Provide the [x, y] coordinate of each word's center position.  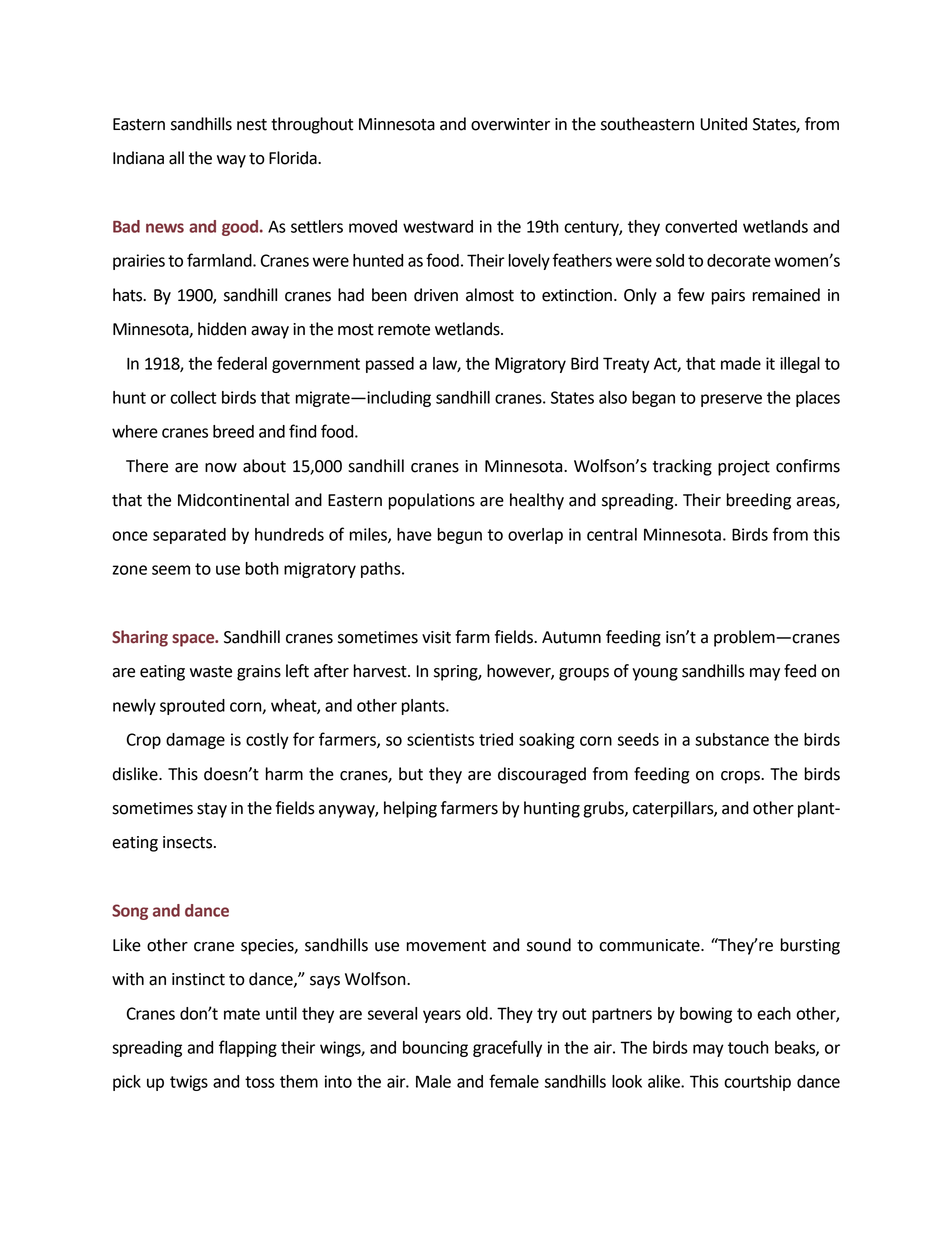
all [176, 158]
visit [436, 637]
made [741, 363]
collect [193, 397]
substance [732, 739]
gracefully [507, 1048]
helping [410, 809]
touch [748, 1047]
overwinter [510, 124]
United [724, 124]
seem [171, 570]
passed [390, 365]
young [655, 674]
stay [212, 810]
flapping [248, 1048]
